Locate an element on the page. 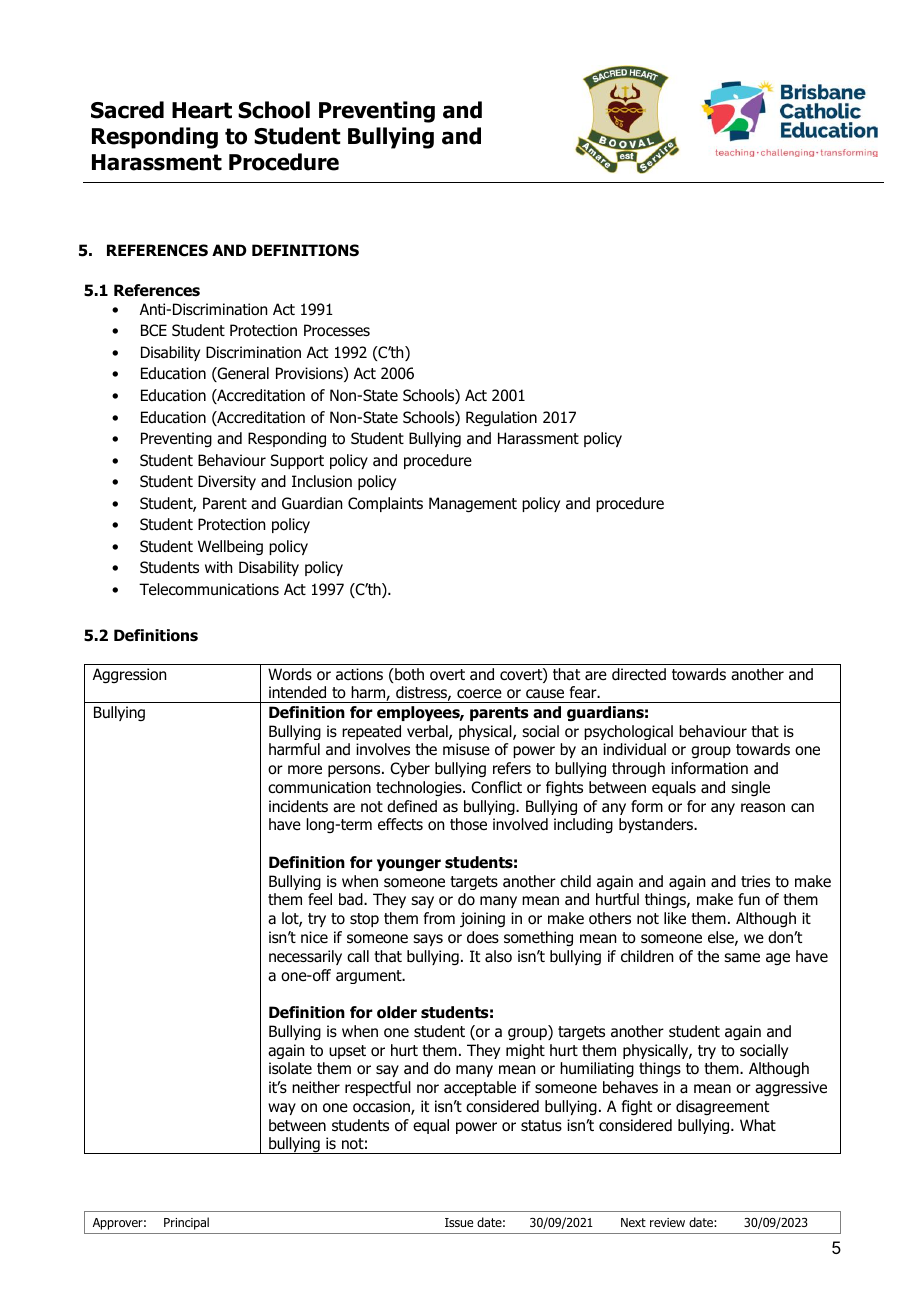 This image has height=1308, width=924. psychological is located at coordinates (628, 732).
